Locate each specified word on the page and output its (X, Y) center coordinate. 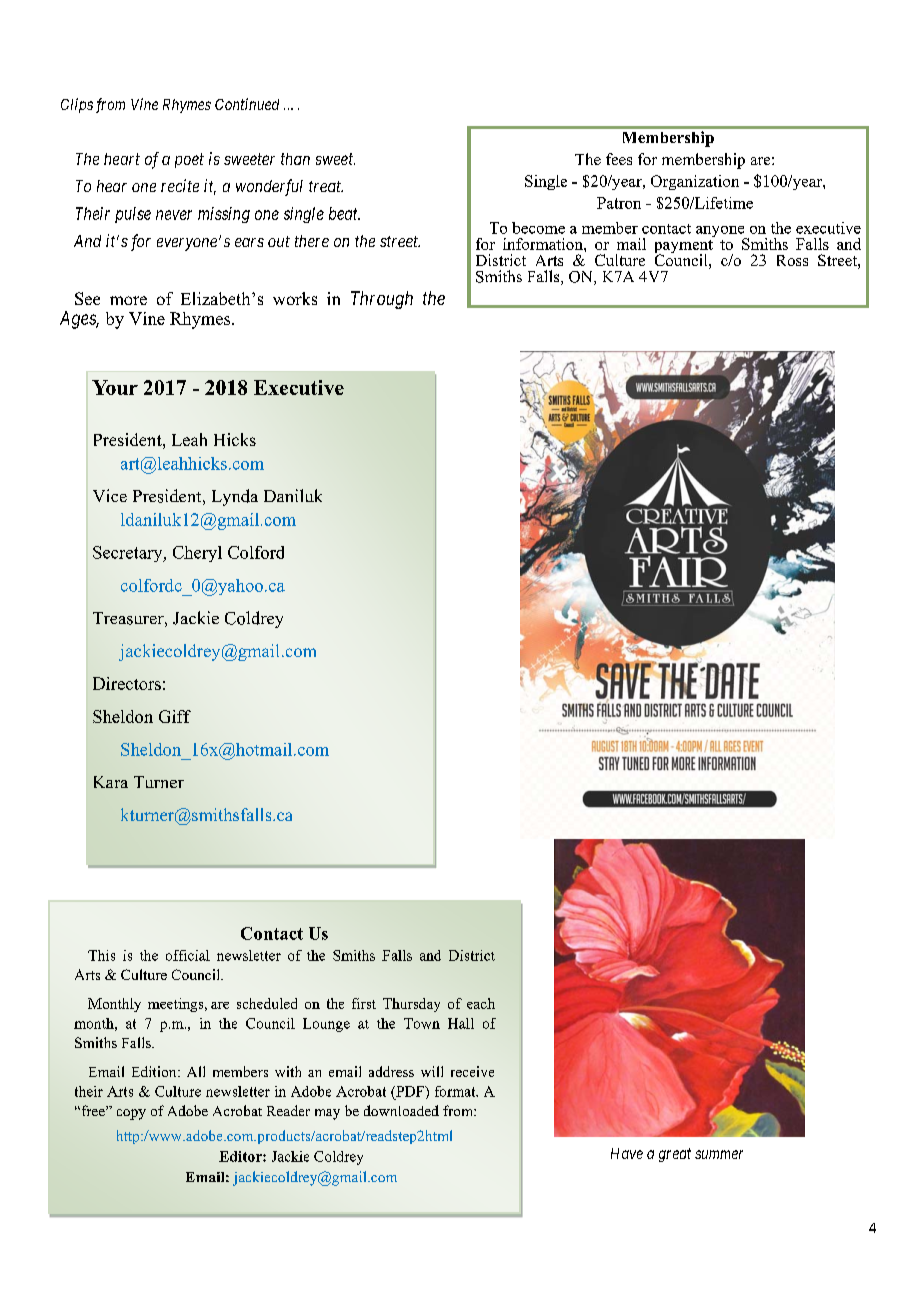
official (188, 955)
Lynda (235, 497)
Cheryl (197, 554)
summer (719, 1154)
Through (382, 300)
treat (326, 186)
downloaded (401, 1110)
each (481, 1003)
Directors (127, 683)
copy (131, 1114)
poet (189, 160)
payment (684, 248)
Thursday (411, 1005)
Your (115, 387)
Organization (695, 182)
